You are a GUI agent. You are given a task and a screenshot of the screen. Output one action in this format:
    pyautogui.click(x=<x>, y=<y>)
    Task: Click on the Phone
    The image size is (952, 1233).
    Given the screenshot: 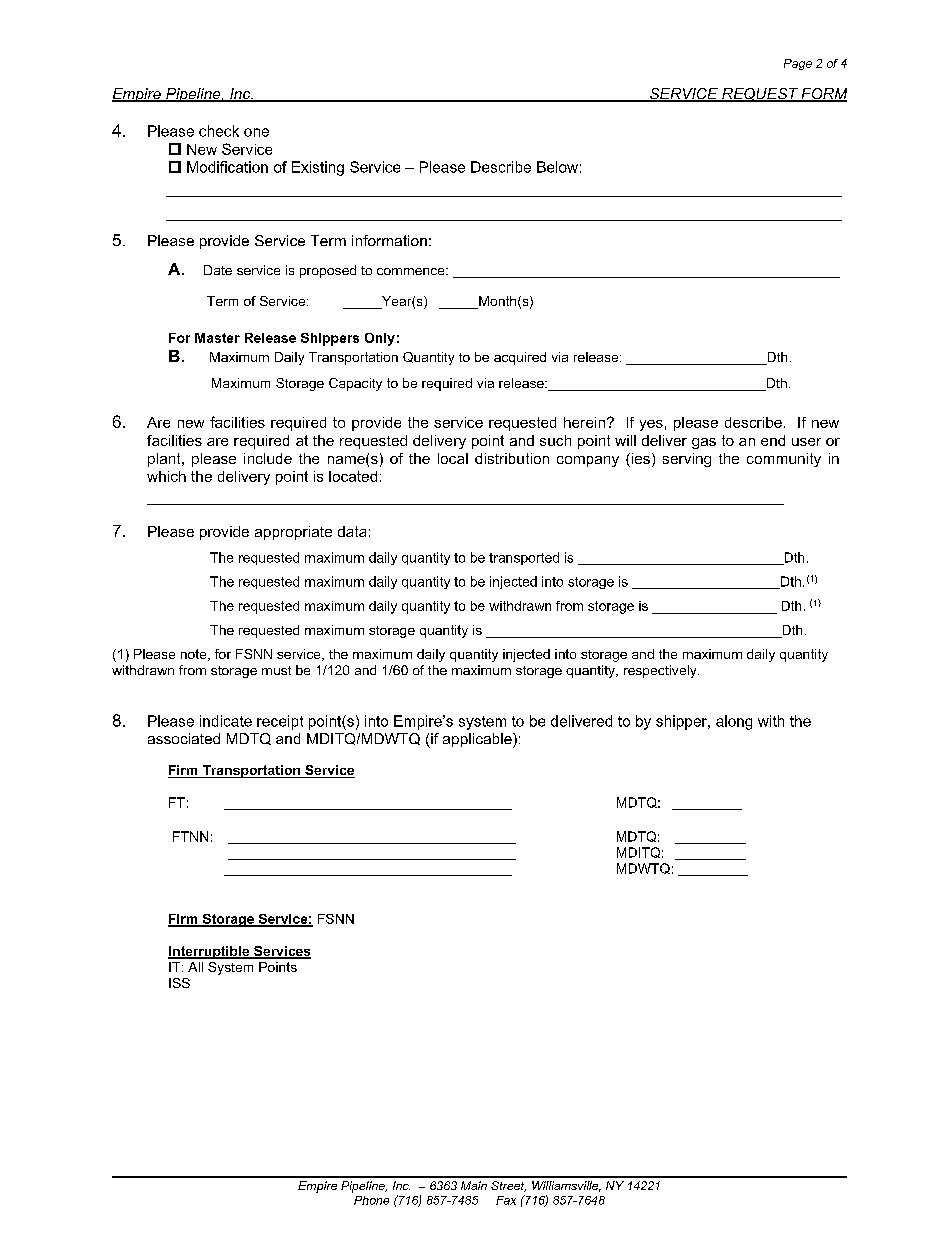 What is the action you would take?
    pyautogui.click(x=371, y=1200)
